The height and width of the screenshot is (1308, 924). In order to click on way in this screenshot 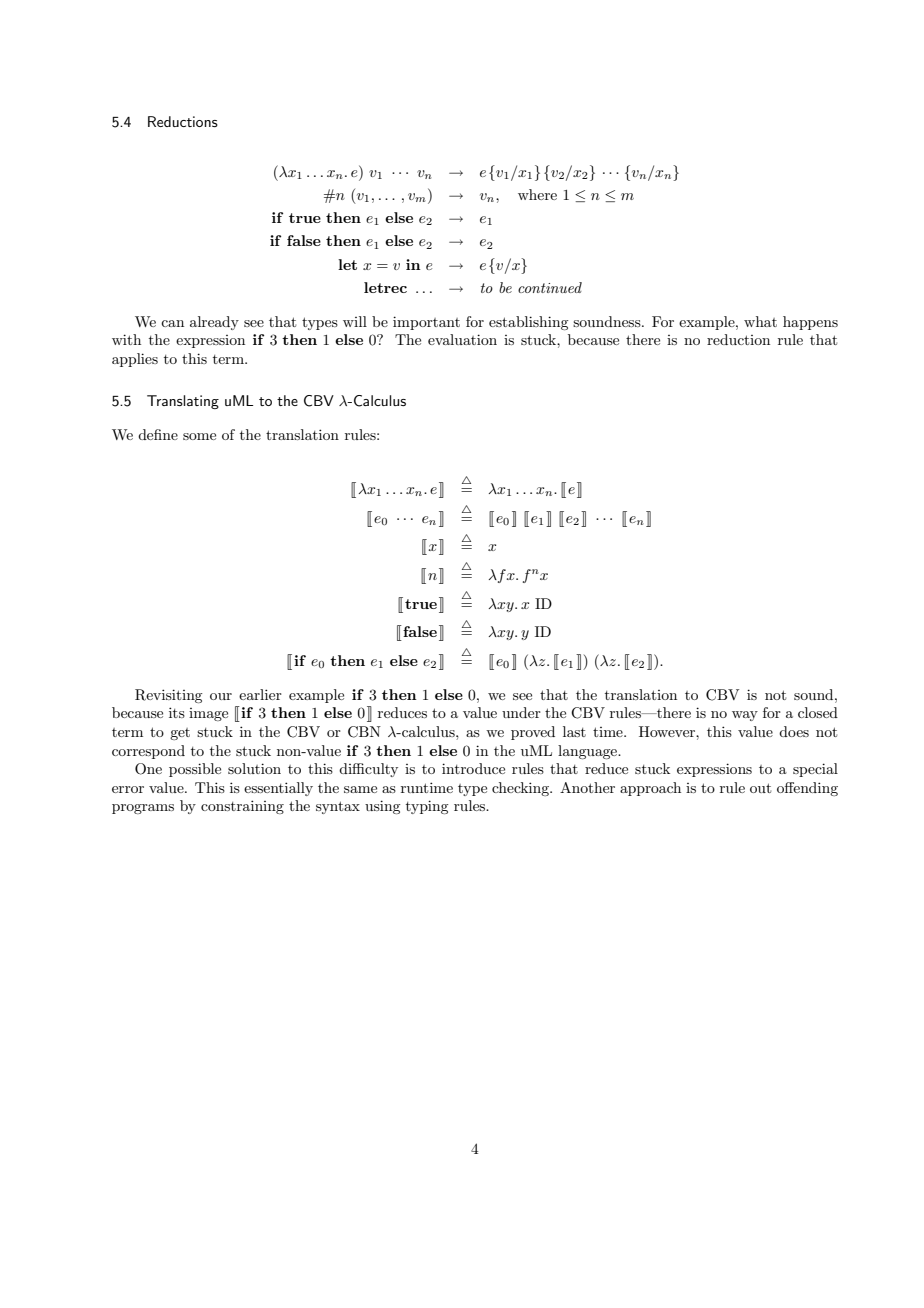, I will do `click(745, 716)`.
